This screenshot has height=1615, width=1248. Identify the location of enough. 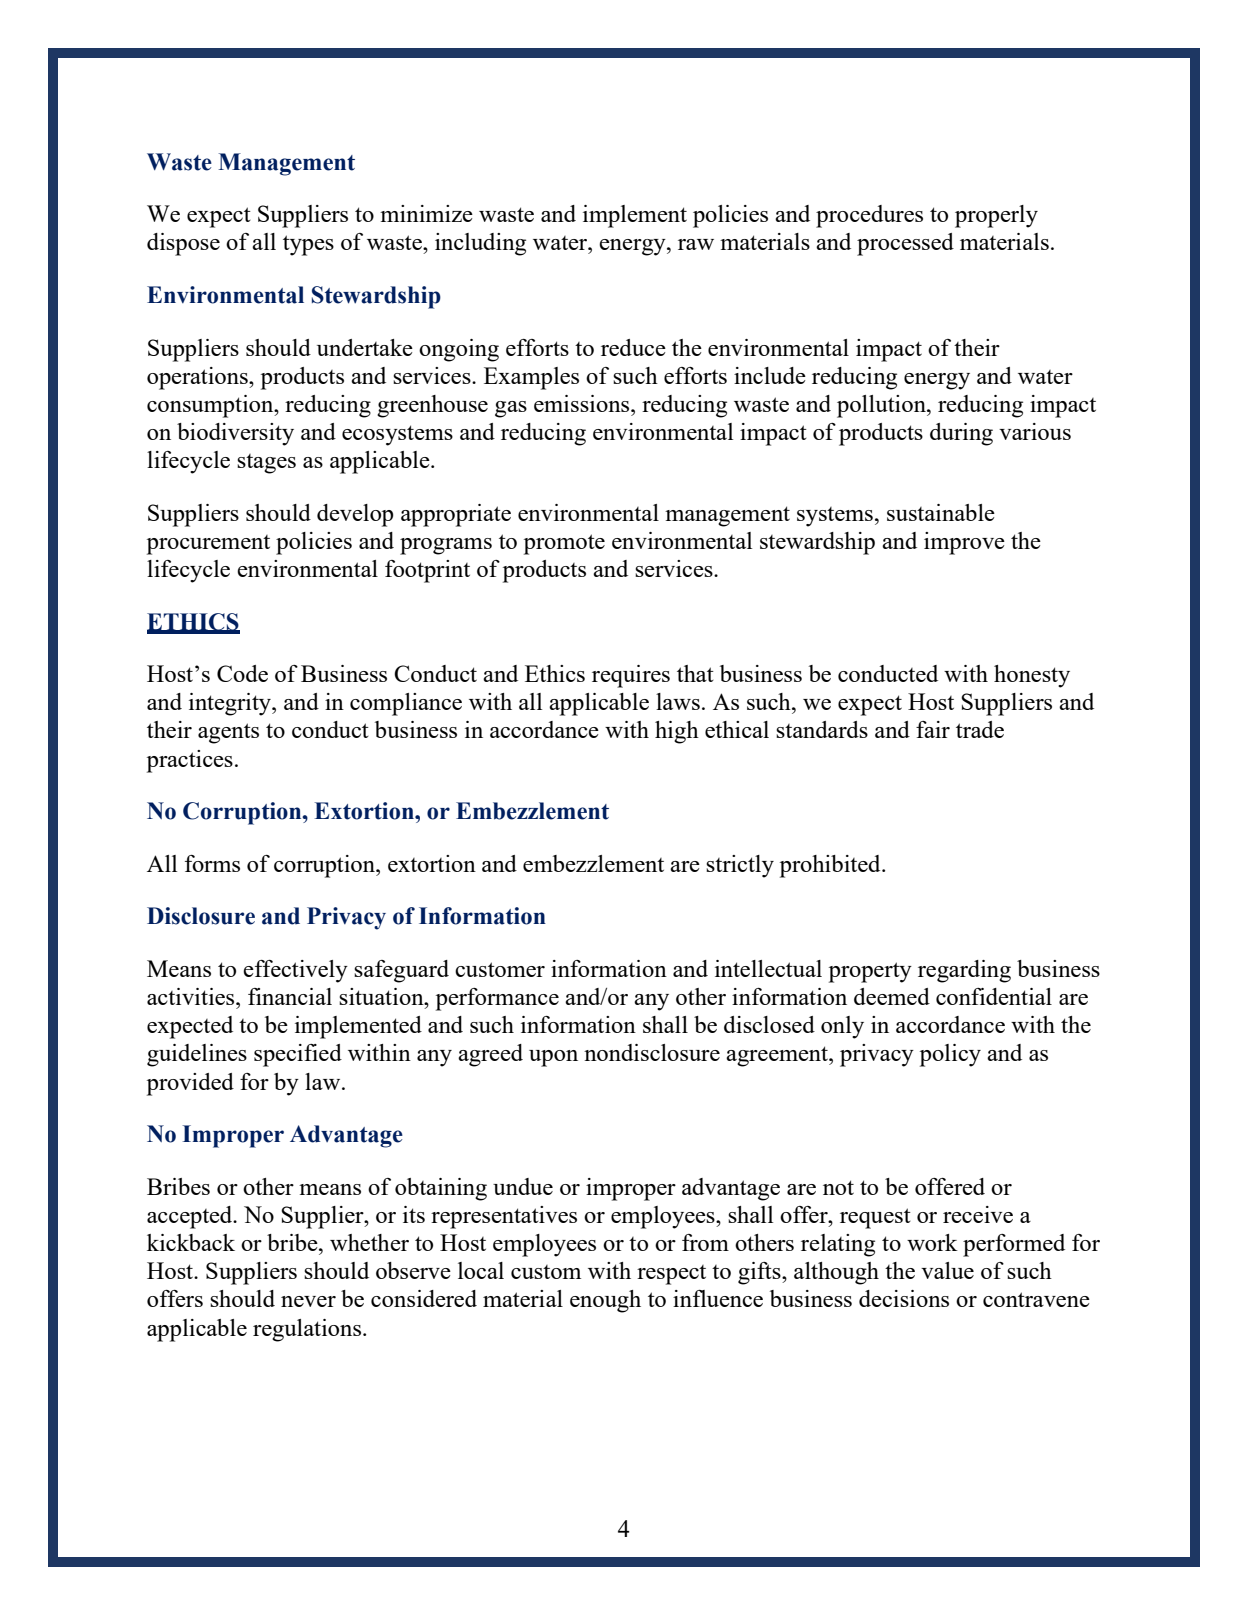
(605, 1301).
